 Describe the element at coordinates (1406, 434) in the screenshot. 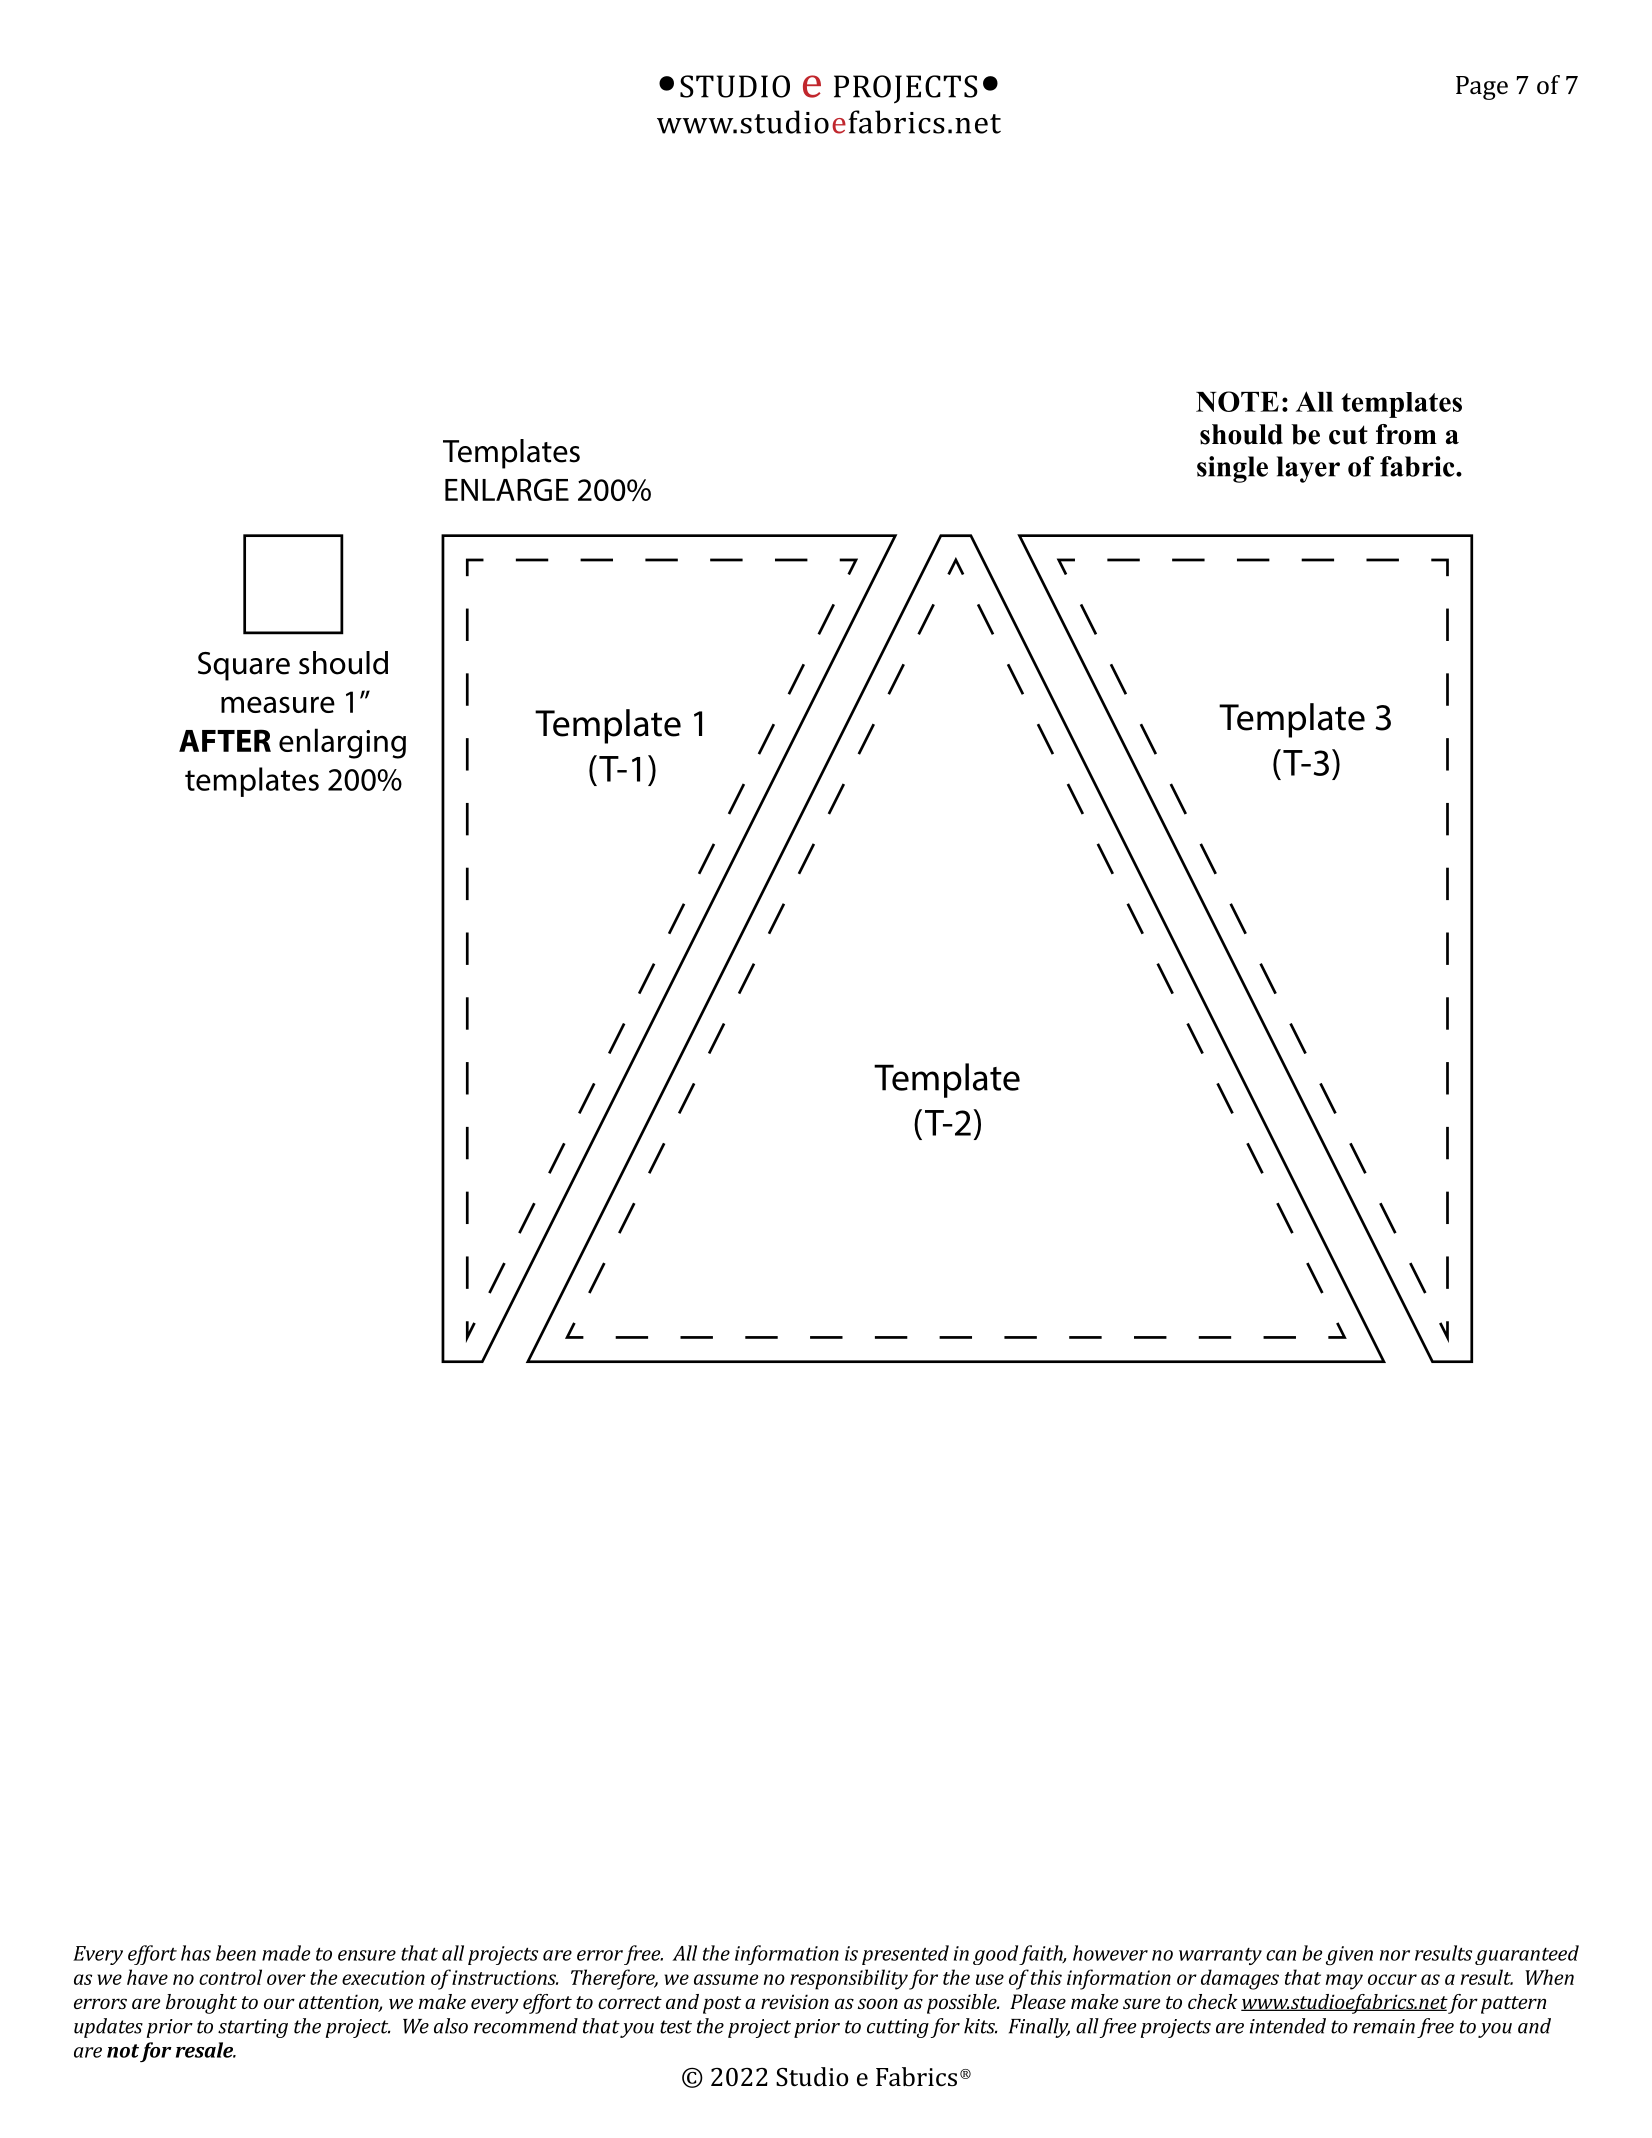

I see `from` at that location.
